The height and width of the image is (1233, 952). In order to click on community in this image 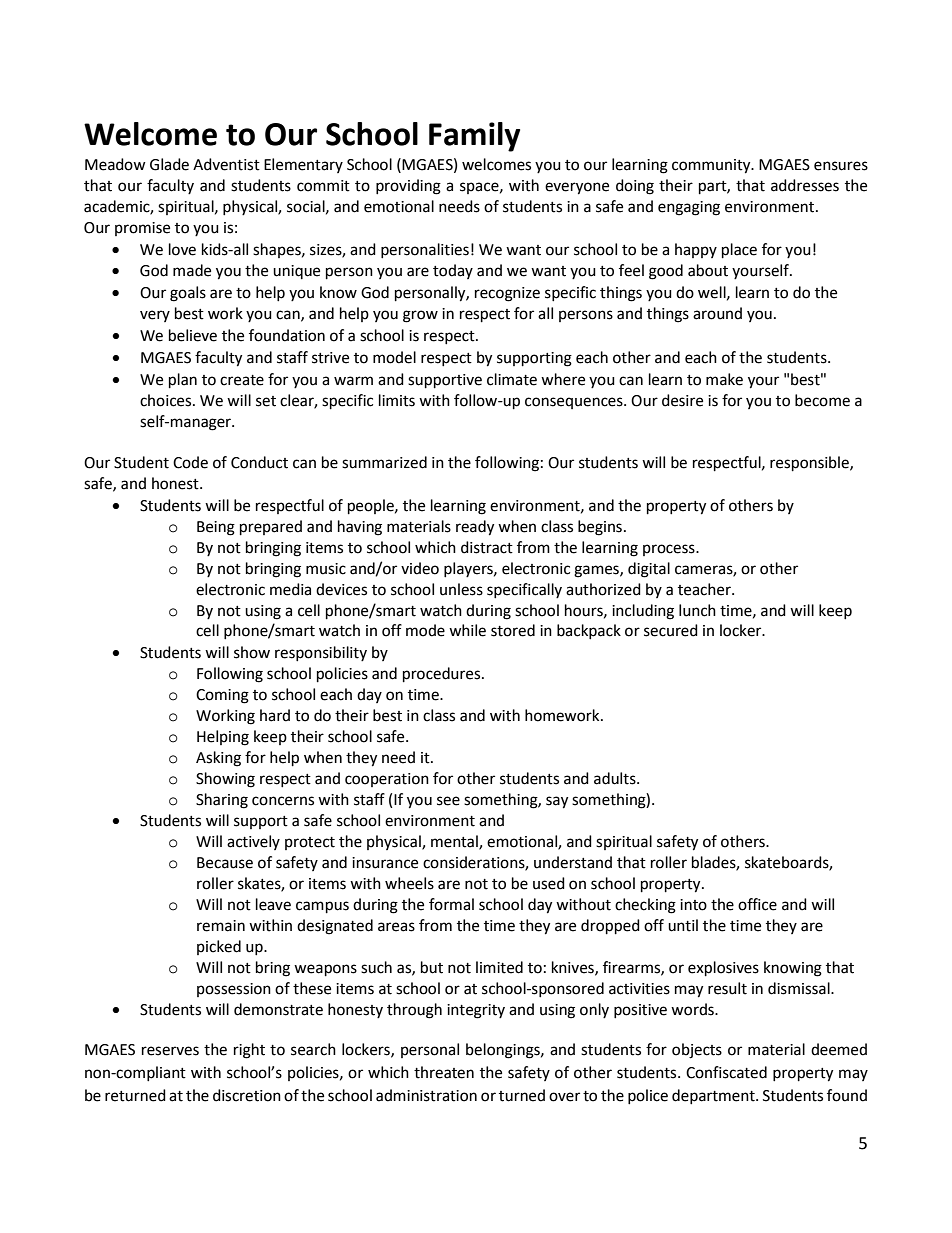, I will do `click(712, 166)`.
